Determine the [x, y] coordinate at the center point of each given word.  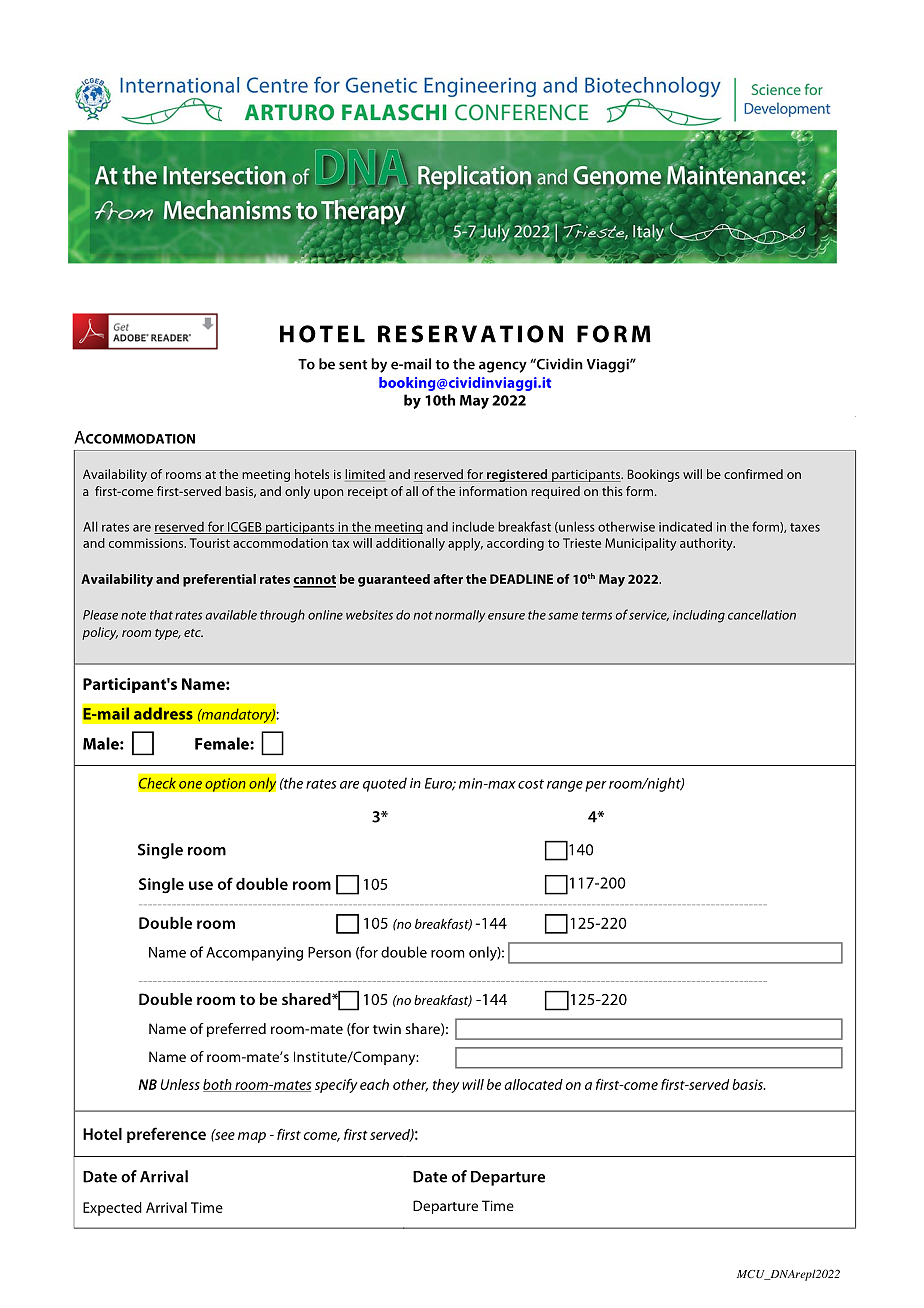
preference [166, 1135]
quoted [385, 784]
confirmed [753, 474]
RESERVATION [470, 334]
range [565, 786]
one [190, 785]
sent [353, 365]
